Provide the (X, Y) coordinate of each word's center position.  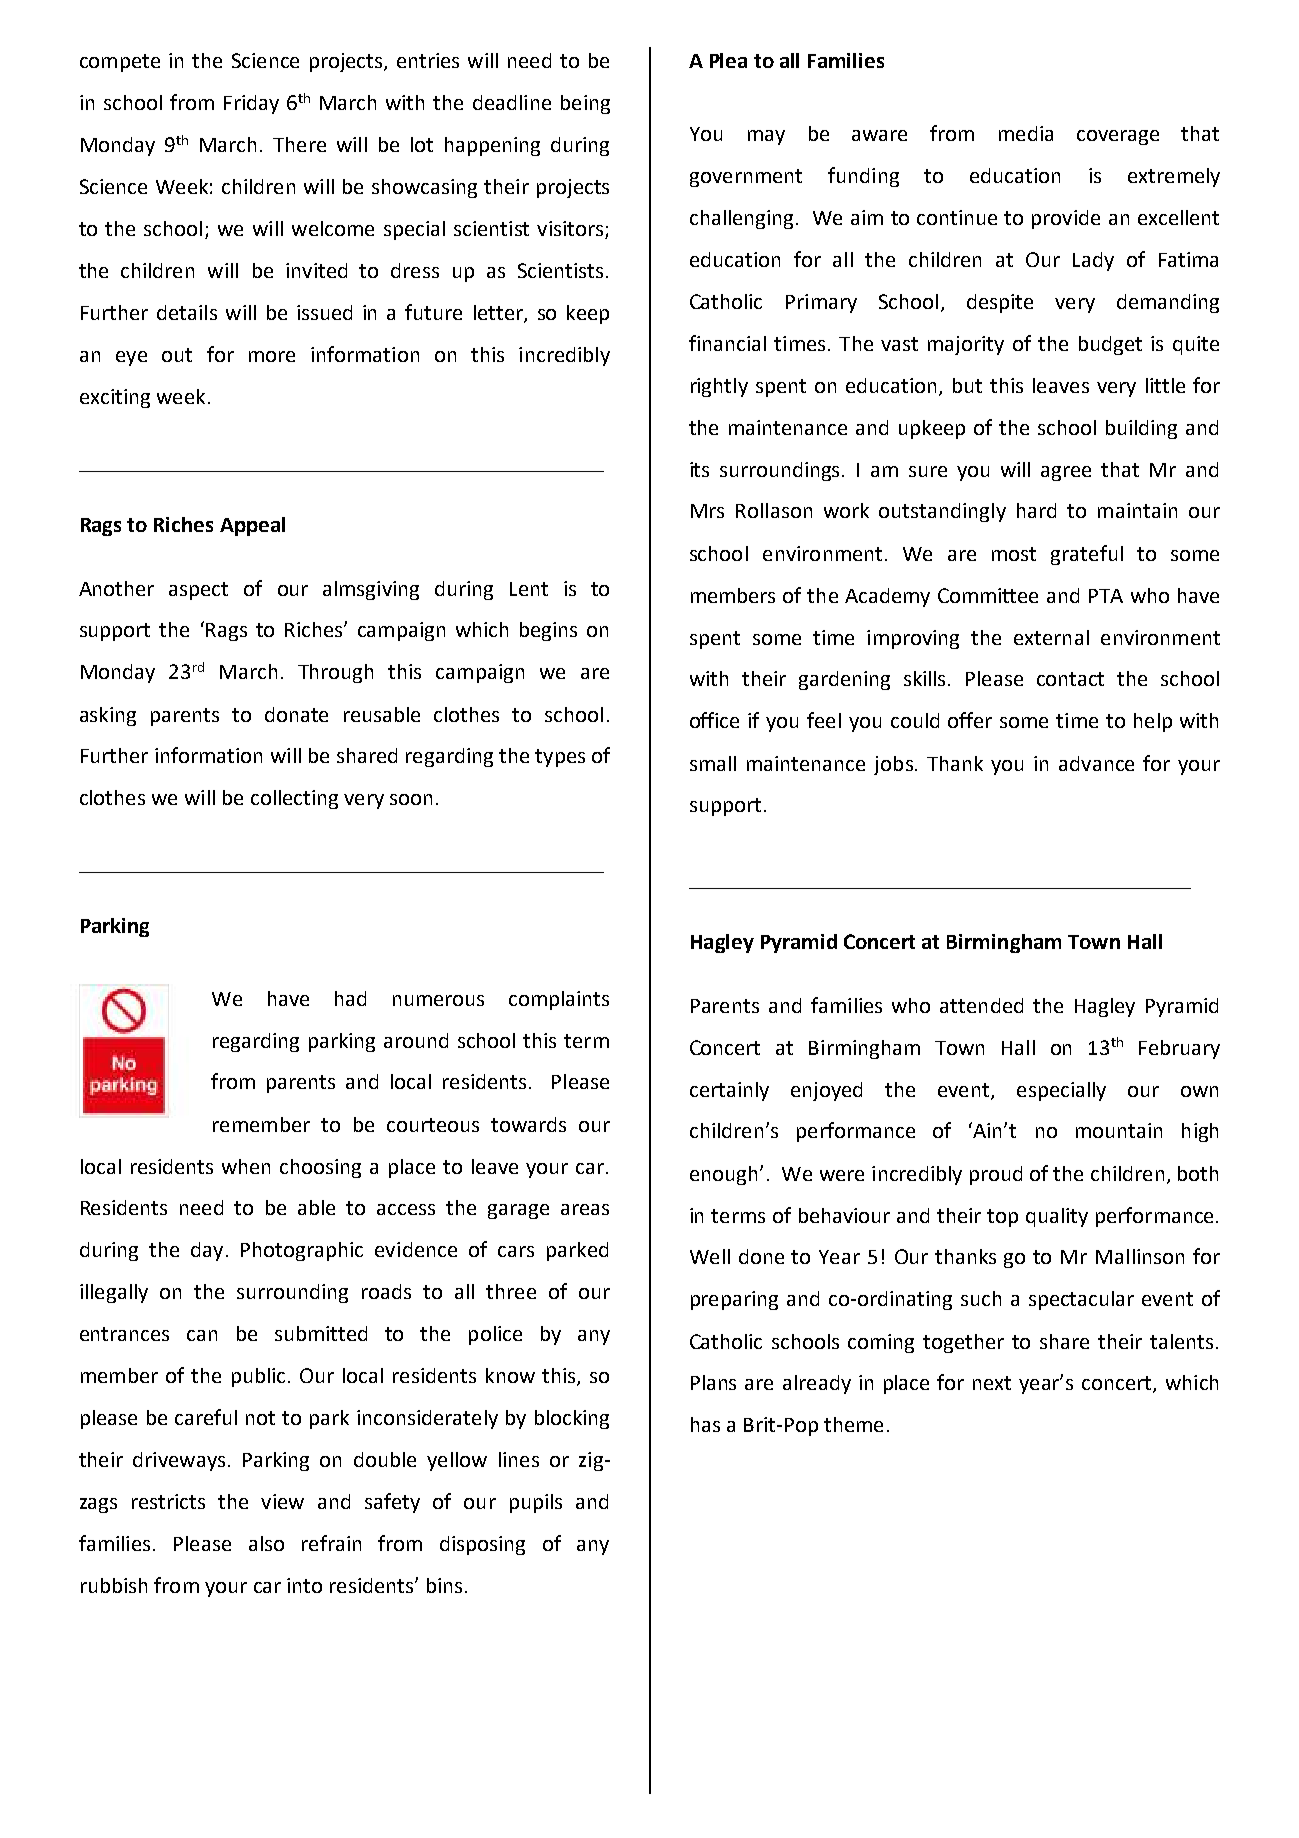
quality (1057, 1217)
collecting (294, 799)
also (266, 1543)
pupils (536, 1503)
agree (1066, 473)
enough (723, 1175)
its (699, 469)
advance (1096, 763)
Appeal (252, 526)
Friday (251, 104)
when (246, 1166)
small (713, 763)
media (1026, 133)
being (585, 104)
